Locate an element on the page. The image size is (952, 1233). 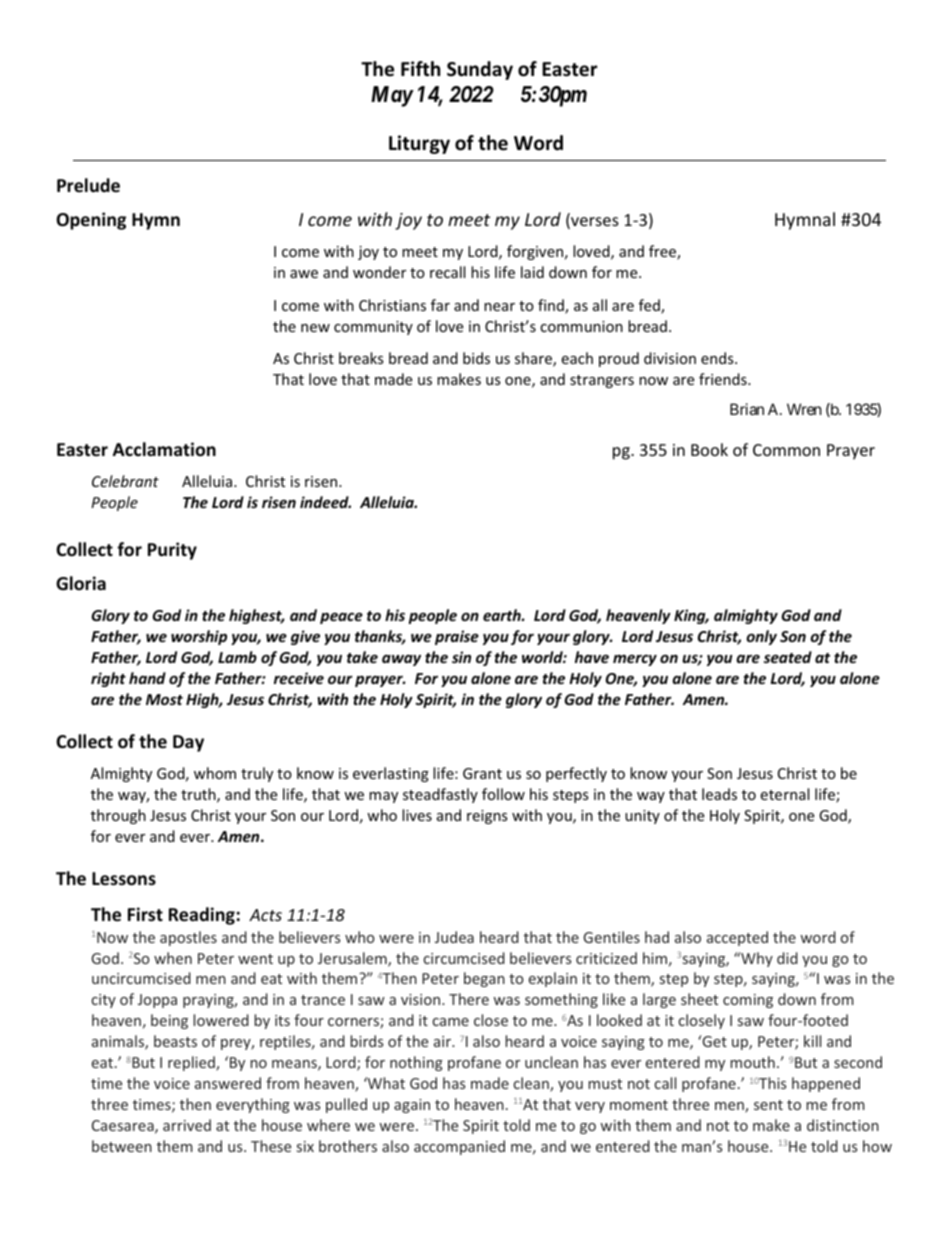
worship is located at coordinates (199, 637).
